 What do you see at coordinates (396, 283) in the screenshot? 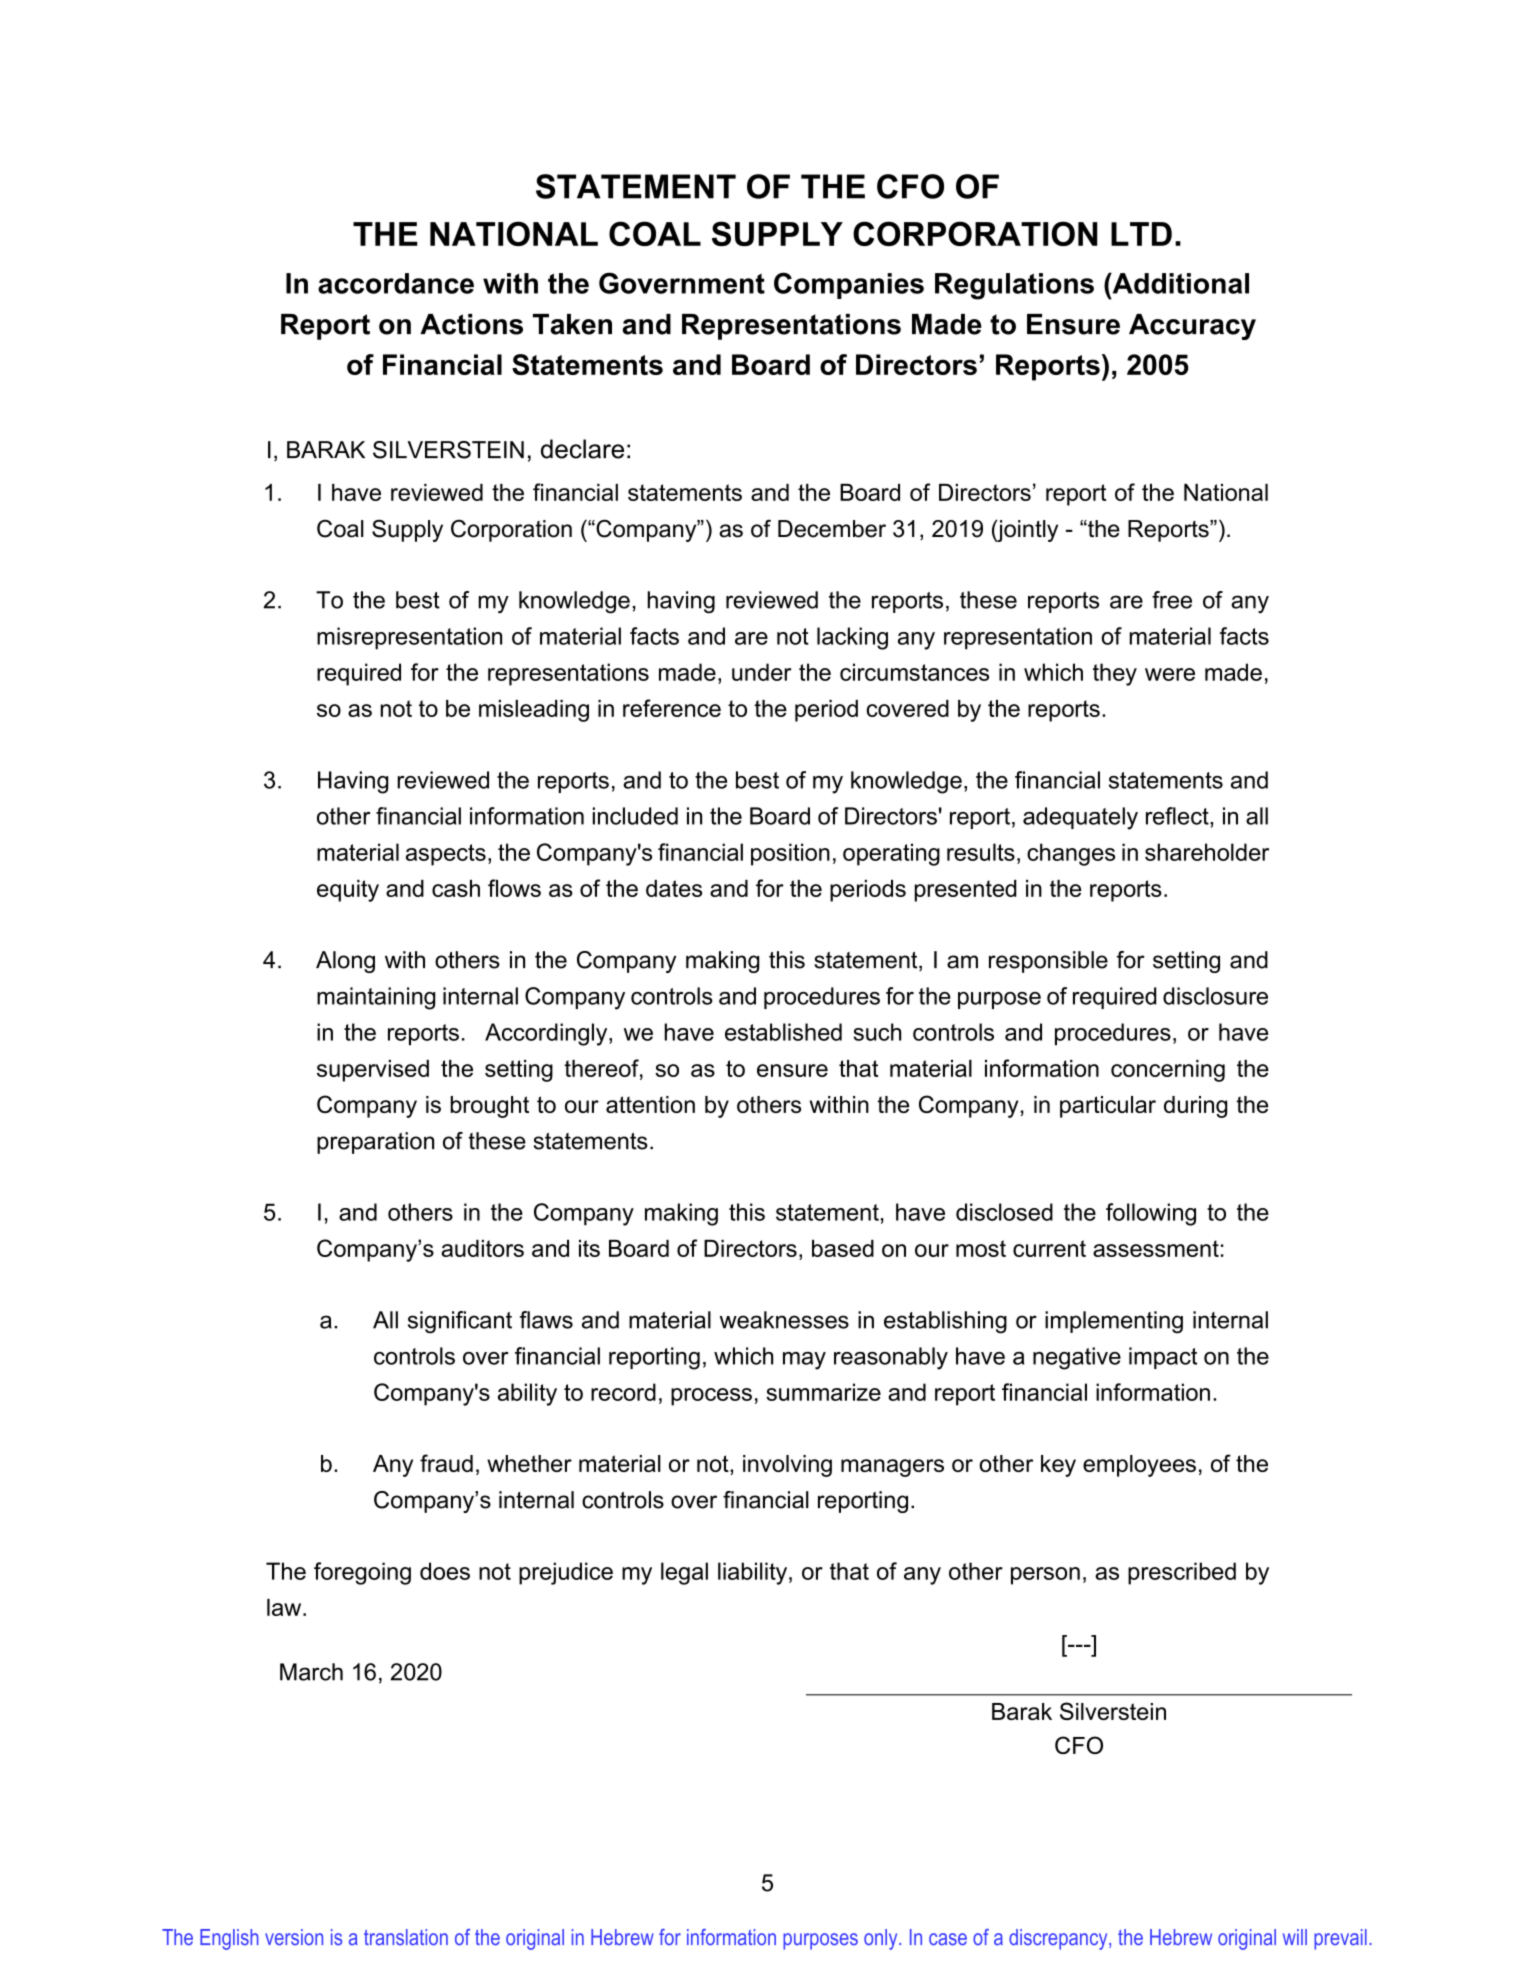
I see `accordance` at bounding box center [396, 283].
